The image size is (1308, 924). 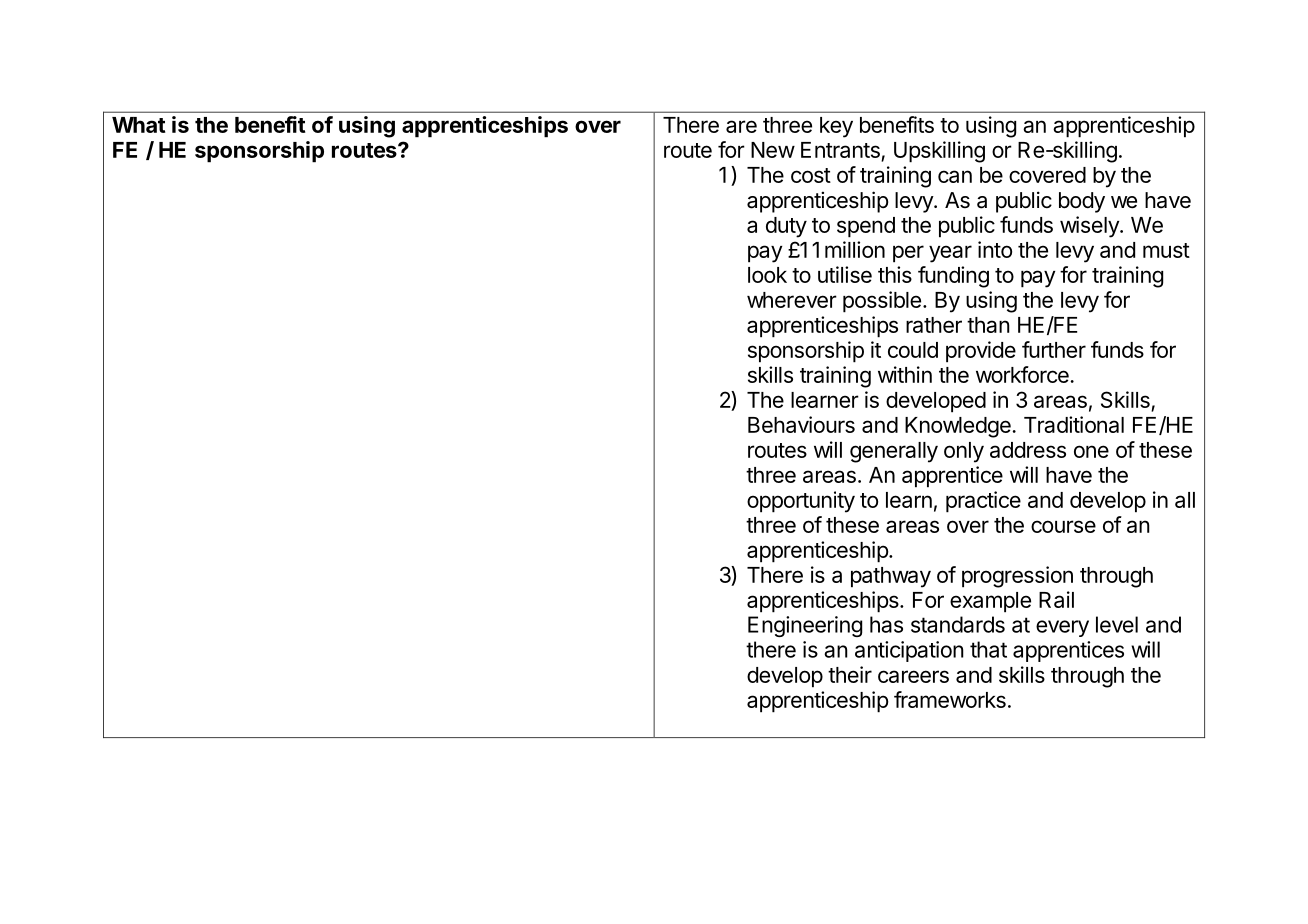 I want to click on What, so click(x=139, y=125).
